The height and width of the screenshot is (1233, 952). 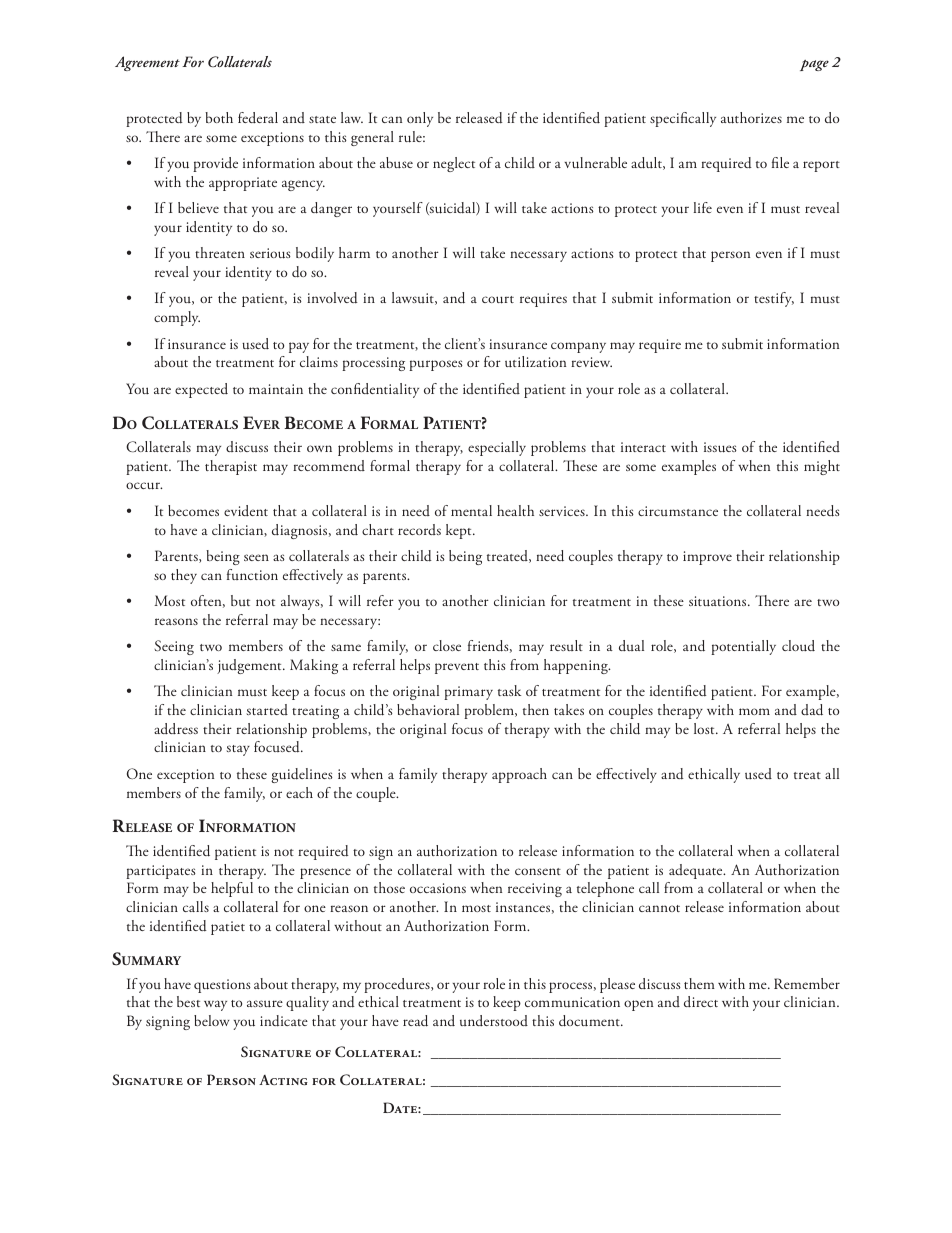 What do you see at coordinates (697, 871) in the screenshot?
I see `adequate` at bounding box center [697, 871].
